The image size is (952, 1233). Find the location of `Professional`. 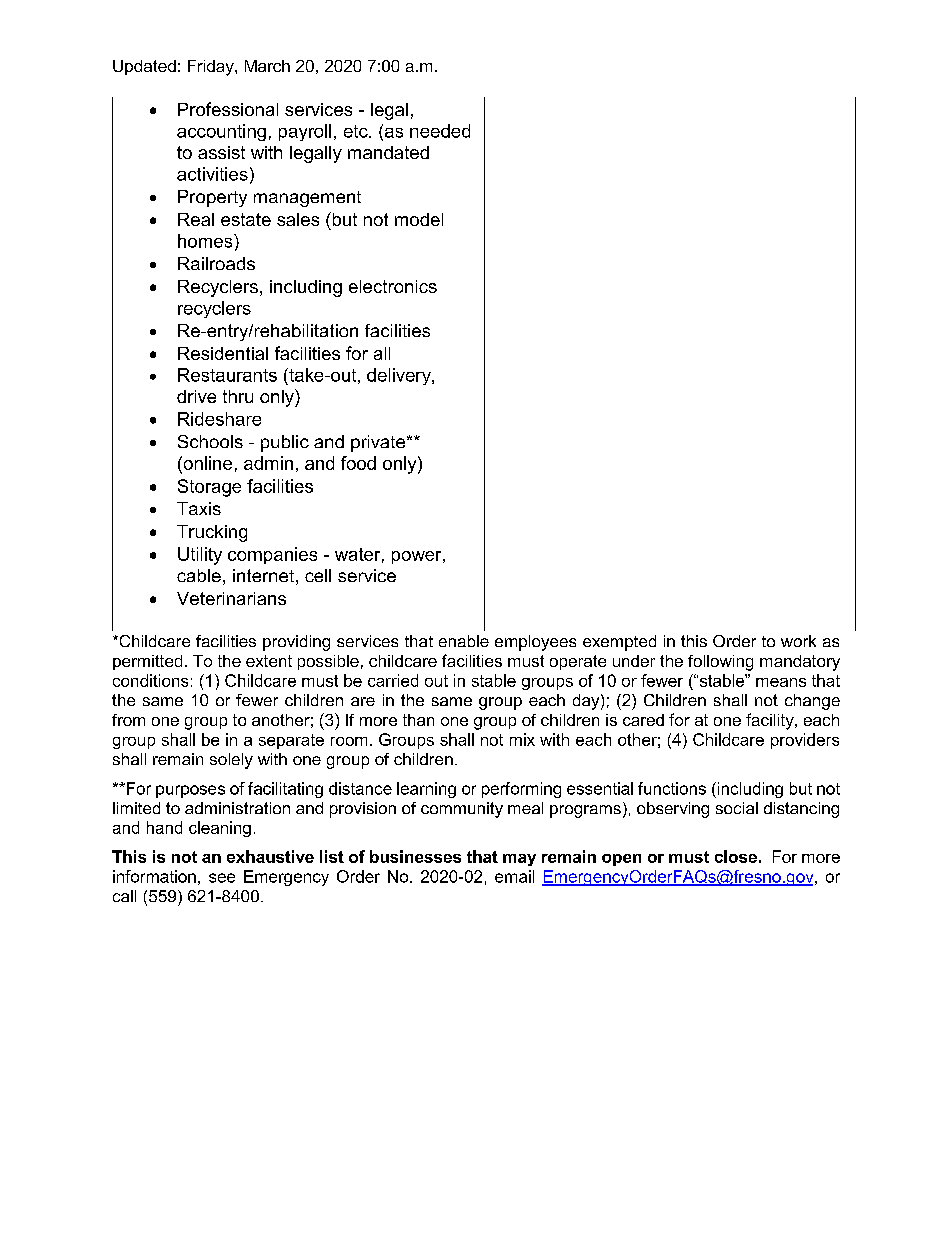

Professional is located at coordinates (228, 109).
